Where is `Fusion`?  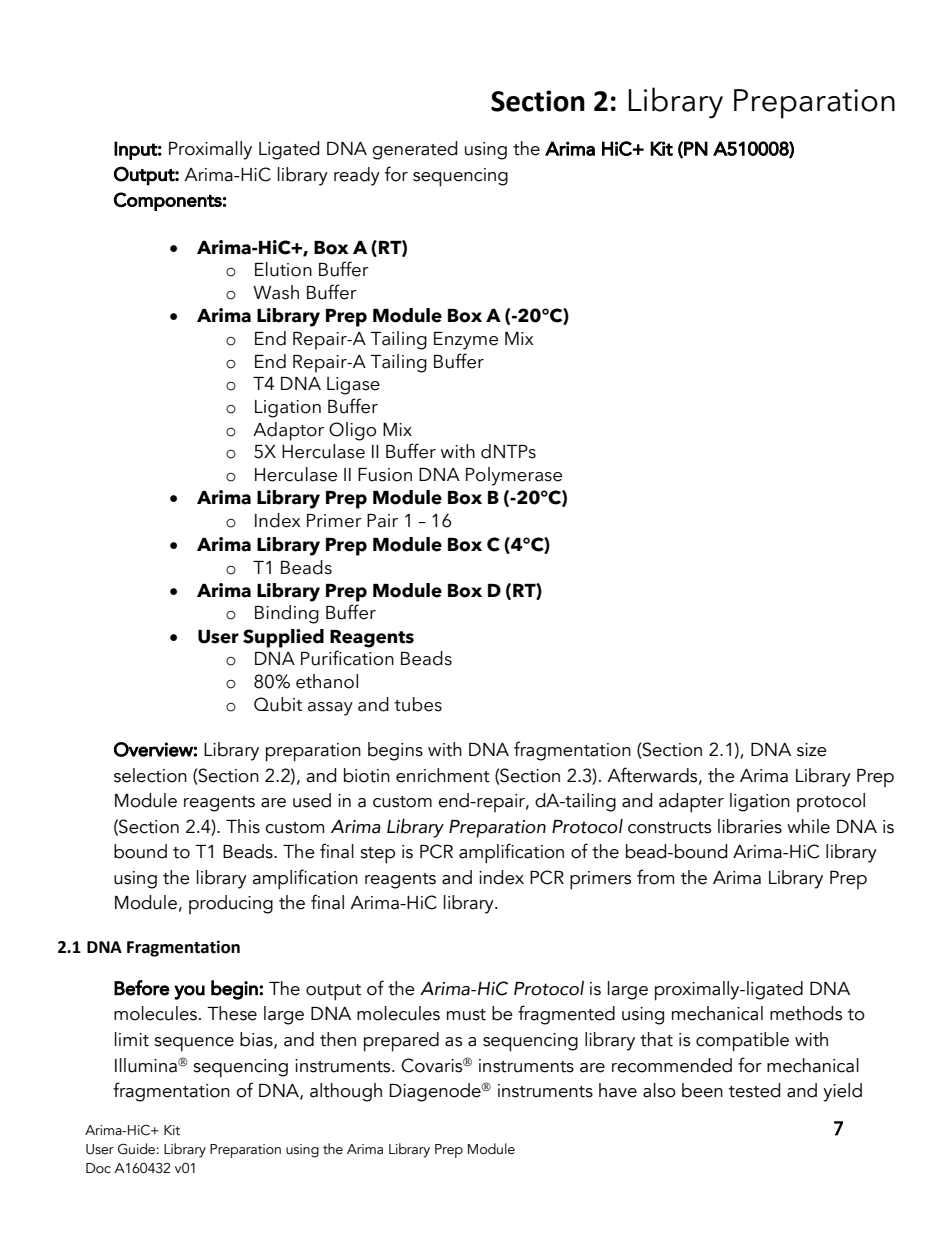
Fusion is located at coordinates (385, 475).
